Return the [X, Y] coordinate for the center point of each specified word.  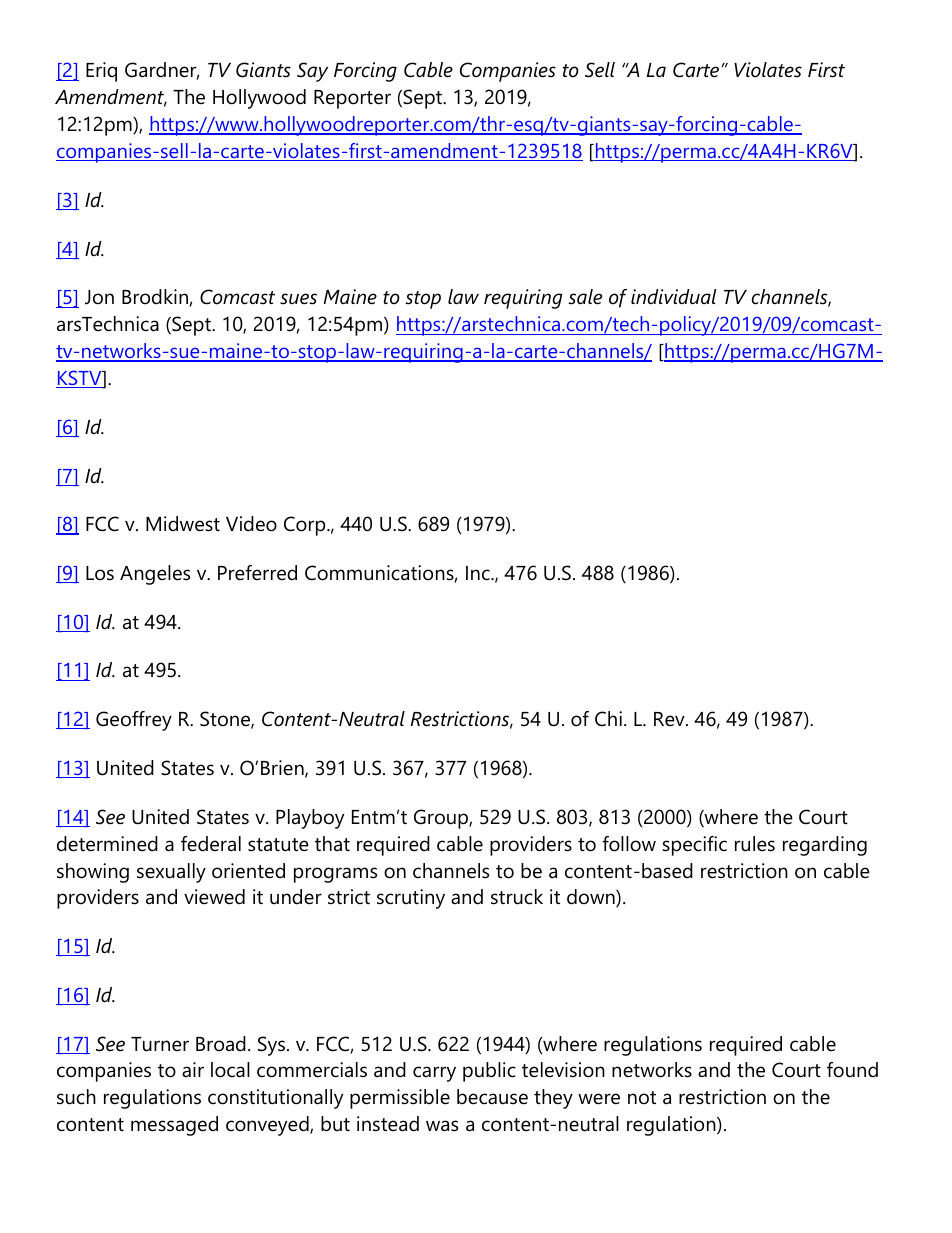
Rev [670, 719]
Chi [608, 719]
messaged [174, 1126]
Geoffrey [134, 721]
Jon [99, 297]
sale [585, 297]
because [492, 1097]
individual [674, 297]
